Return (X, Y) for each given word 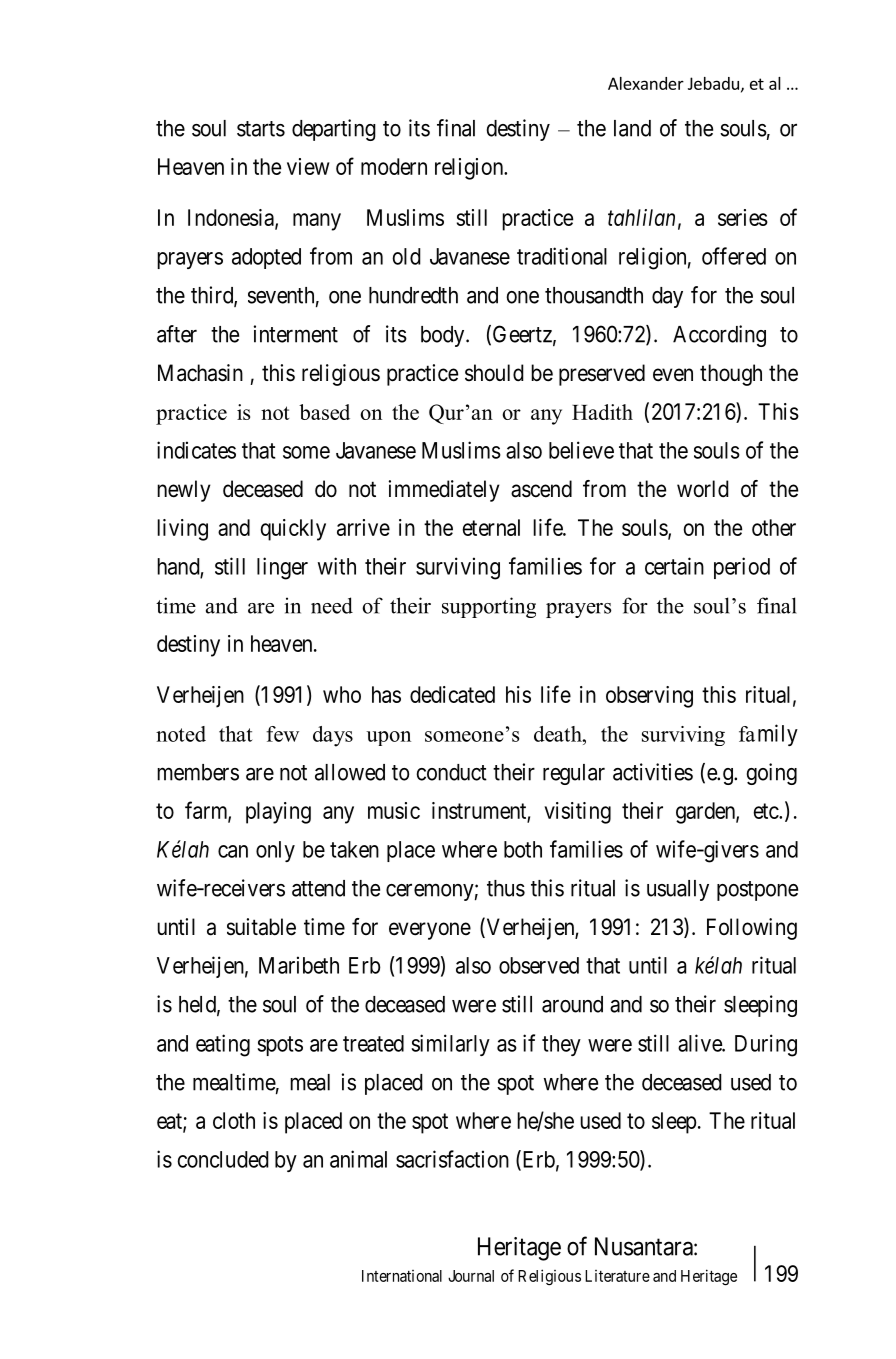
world (703, 489)
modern (394, 166)
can (233, 851)
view (308, 166)
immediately (444, 491)
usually (678, 890)
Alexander (646, 83)
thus (506, 888)
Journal (471, 1276)
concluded (223, 1159)
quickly (293, 530)
